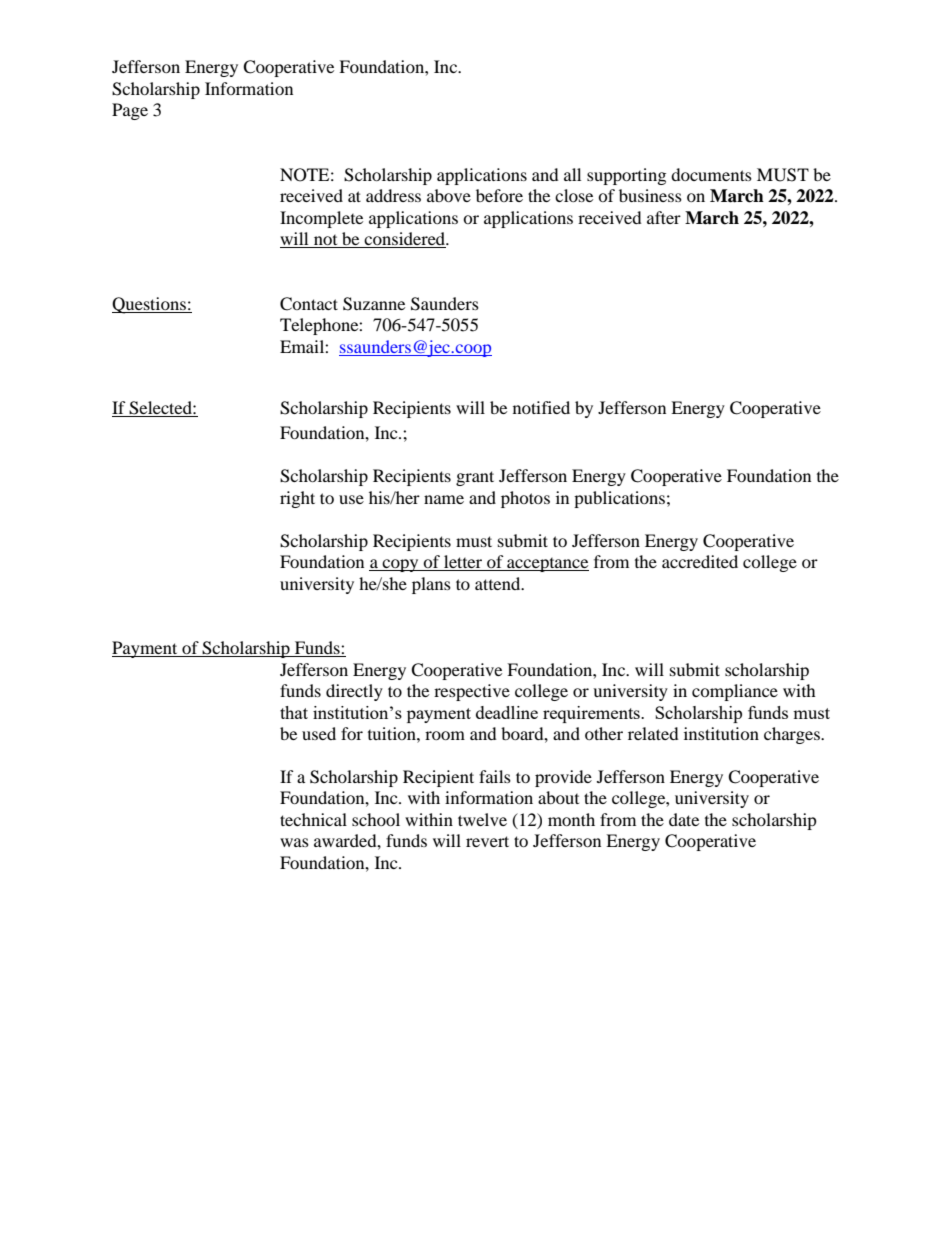 This screenshot has width=952, height=1233. What do you see at coordinates (297, 499) in the screenshot?
I see `right` at bounding box center [297, 499].
